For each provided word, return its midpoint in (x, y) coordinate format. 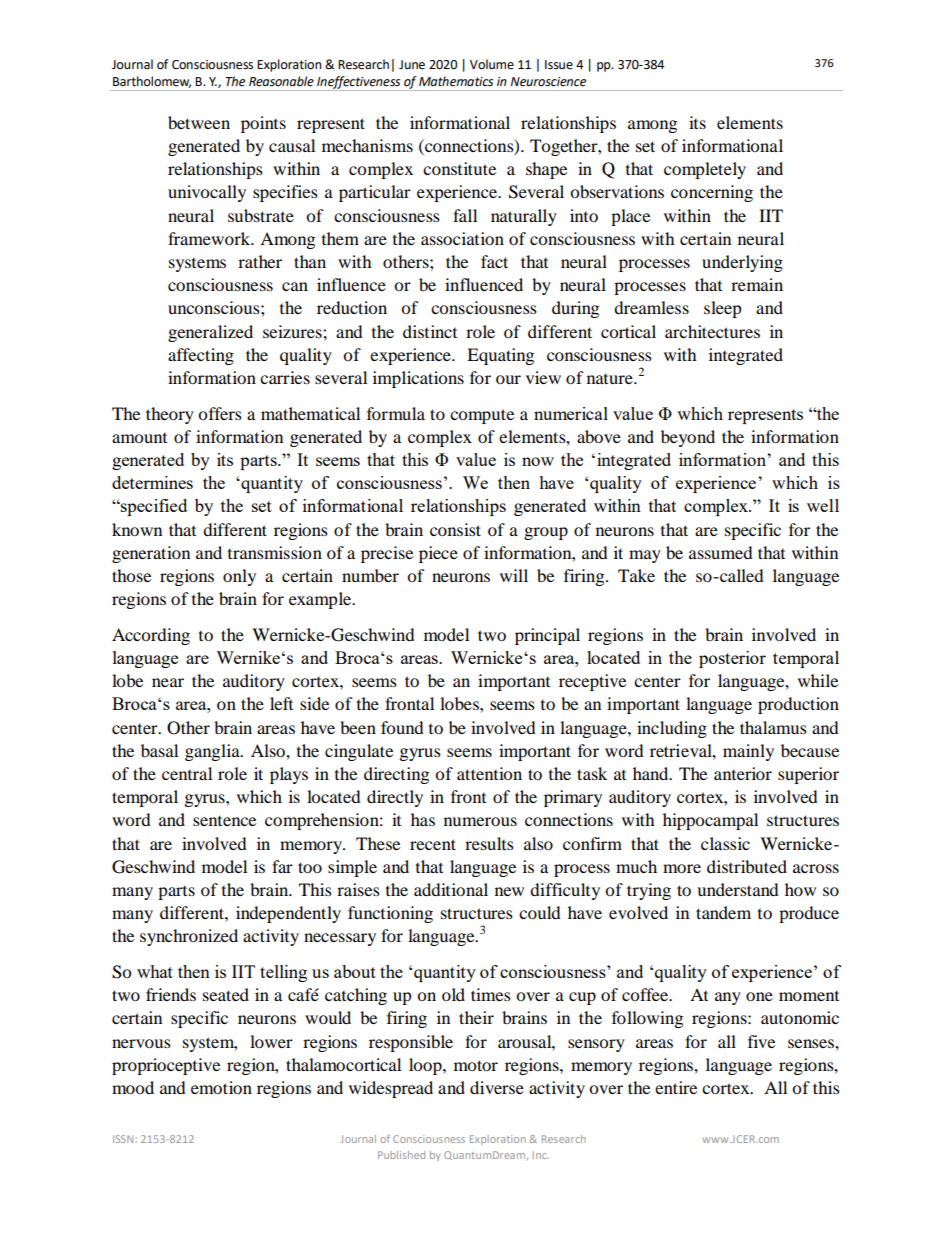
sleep (723, 309)
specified (153, 507)
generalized (210, 333)
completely (705, 170)
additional (451, 889)
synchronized (189, 937)
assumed (721, 552)
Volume (492, 64)
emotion (221, 1087)
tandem (723, 912)
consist (455, 529)
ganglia (213, 752)
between (199, 122)
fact (494, 261)
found (402, 727)
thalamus (773, 727)
